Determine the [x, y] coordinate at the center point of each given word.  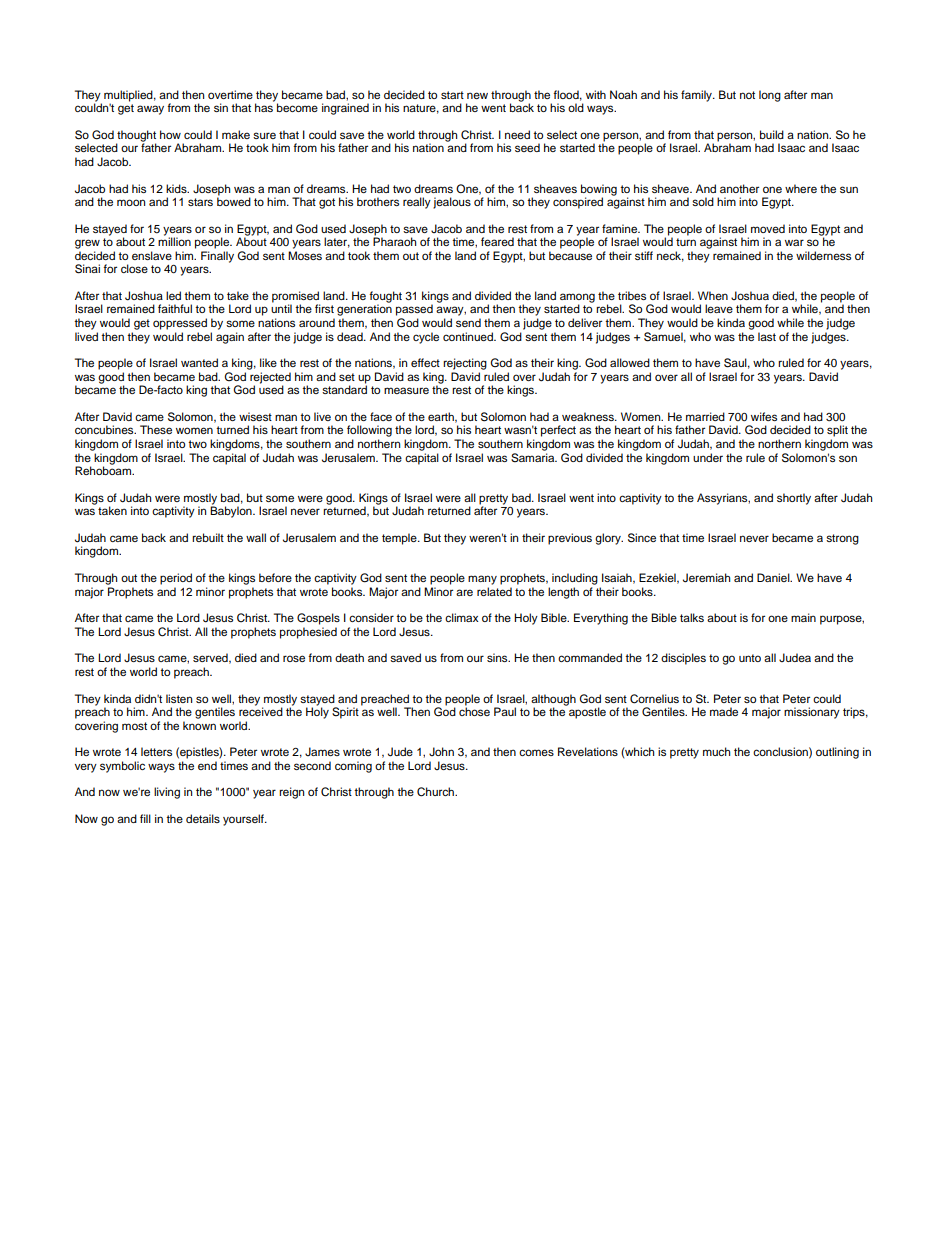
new [477, 95]
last [767, 336]
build [772, 134]
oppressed [180, 324]
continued [469, 336]
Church [437, 792]
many [482, 580]
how [170, 134]
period [176, 579]
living [167, 793]
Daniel [774, 577]
